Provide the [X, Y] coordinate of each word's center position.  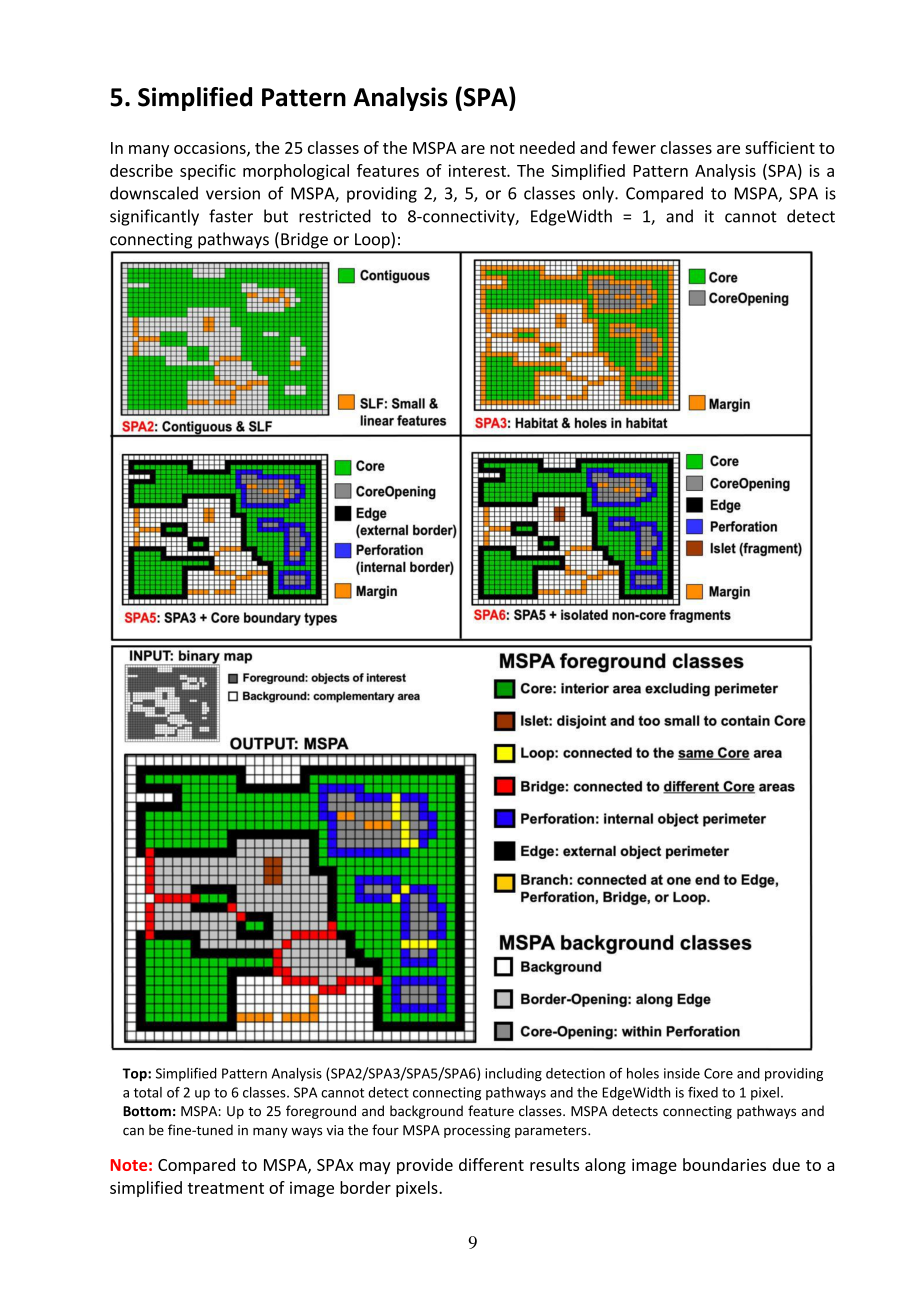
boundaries [724, 1164]
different [491, 1164]
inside [682, 1073]
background [426, 1112]
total [148, 1092]
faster [231, 216]
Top [135, 1074]
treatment [225, 1188]
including [513, 1074]
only [599, 194]
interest [478, 170]
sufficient [780, 147]
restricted [335, 216]
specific [208, 172]
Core [718, 1073]
